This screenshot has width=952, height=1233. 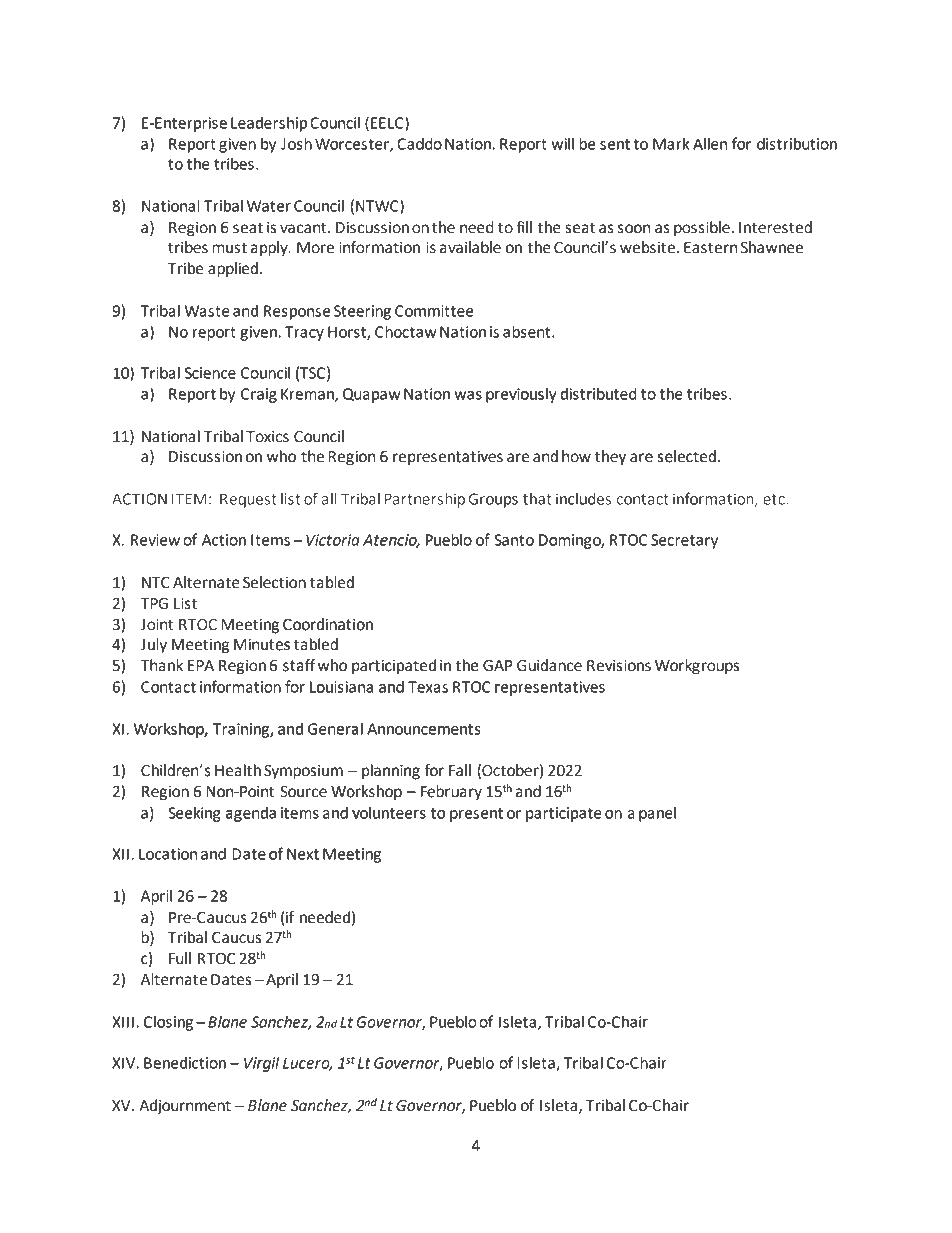 I want to click on Health, so click(x=238, y=770).
